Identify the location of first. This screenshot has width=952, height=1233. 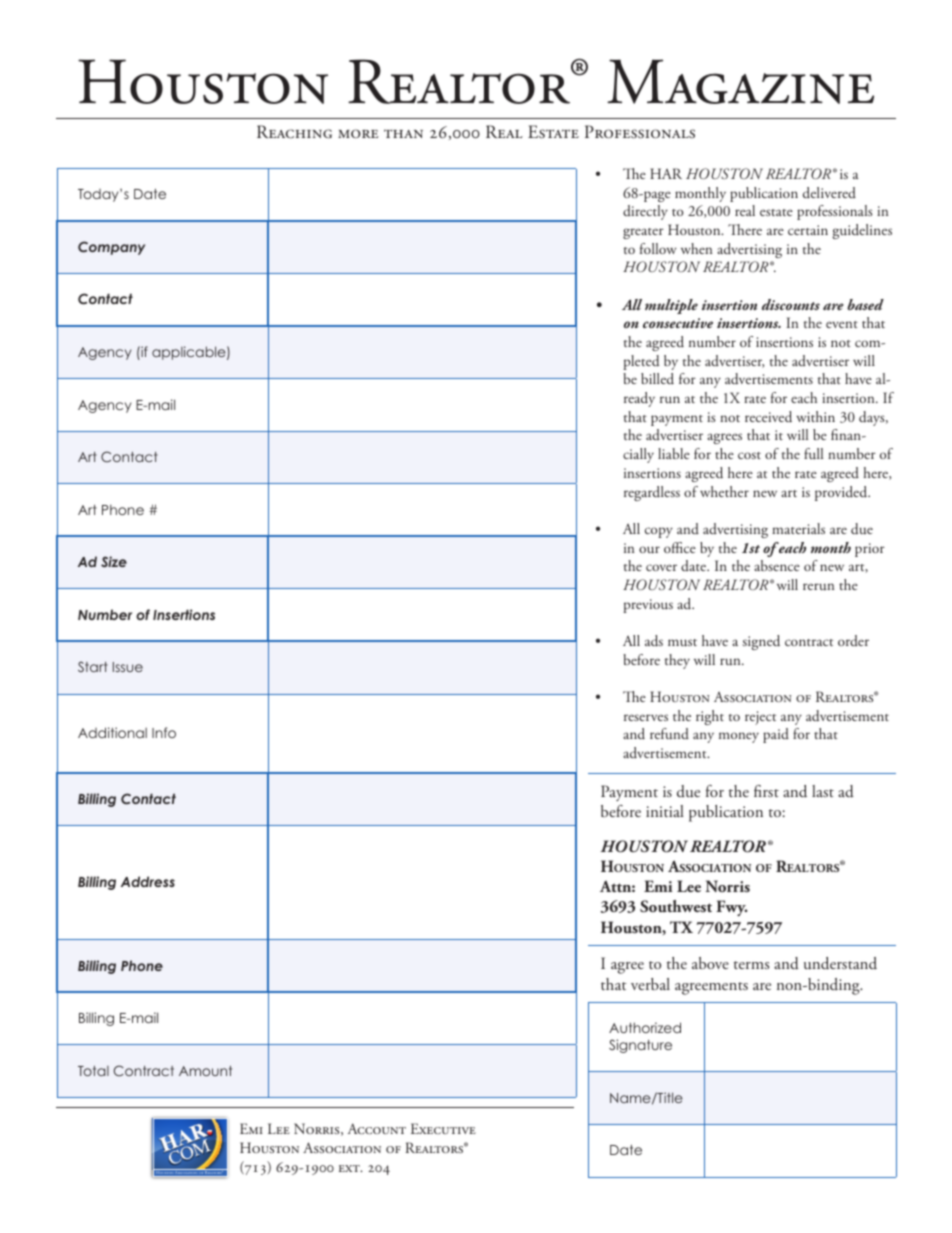
(766, 791).
